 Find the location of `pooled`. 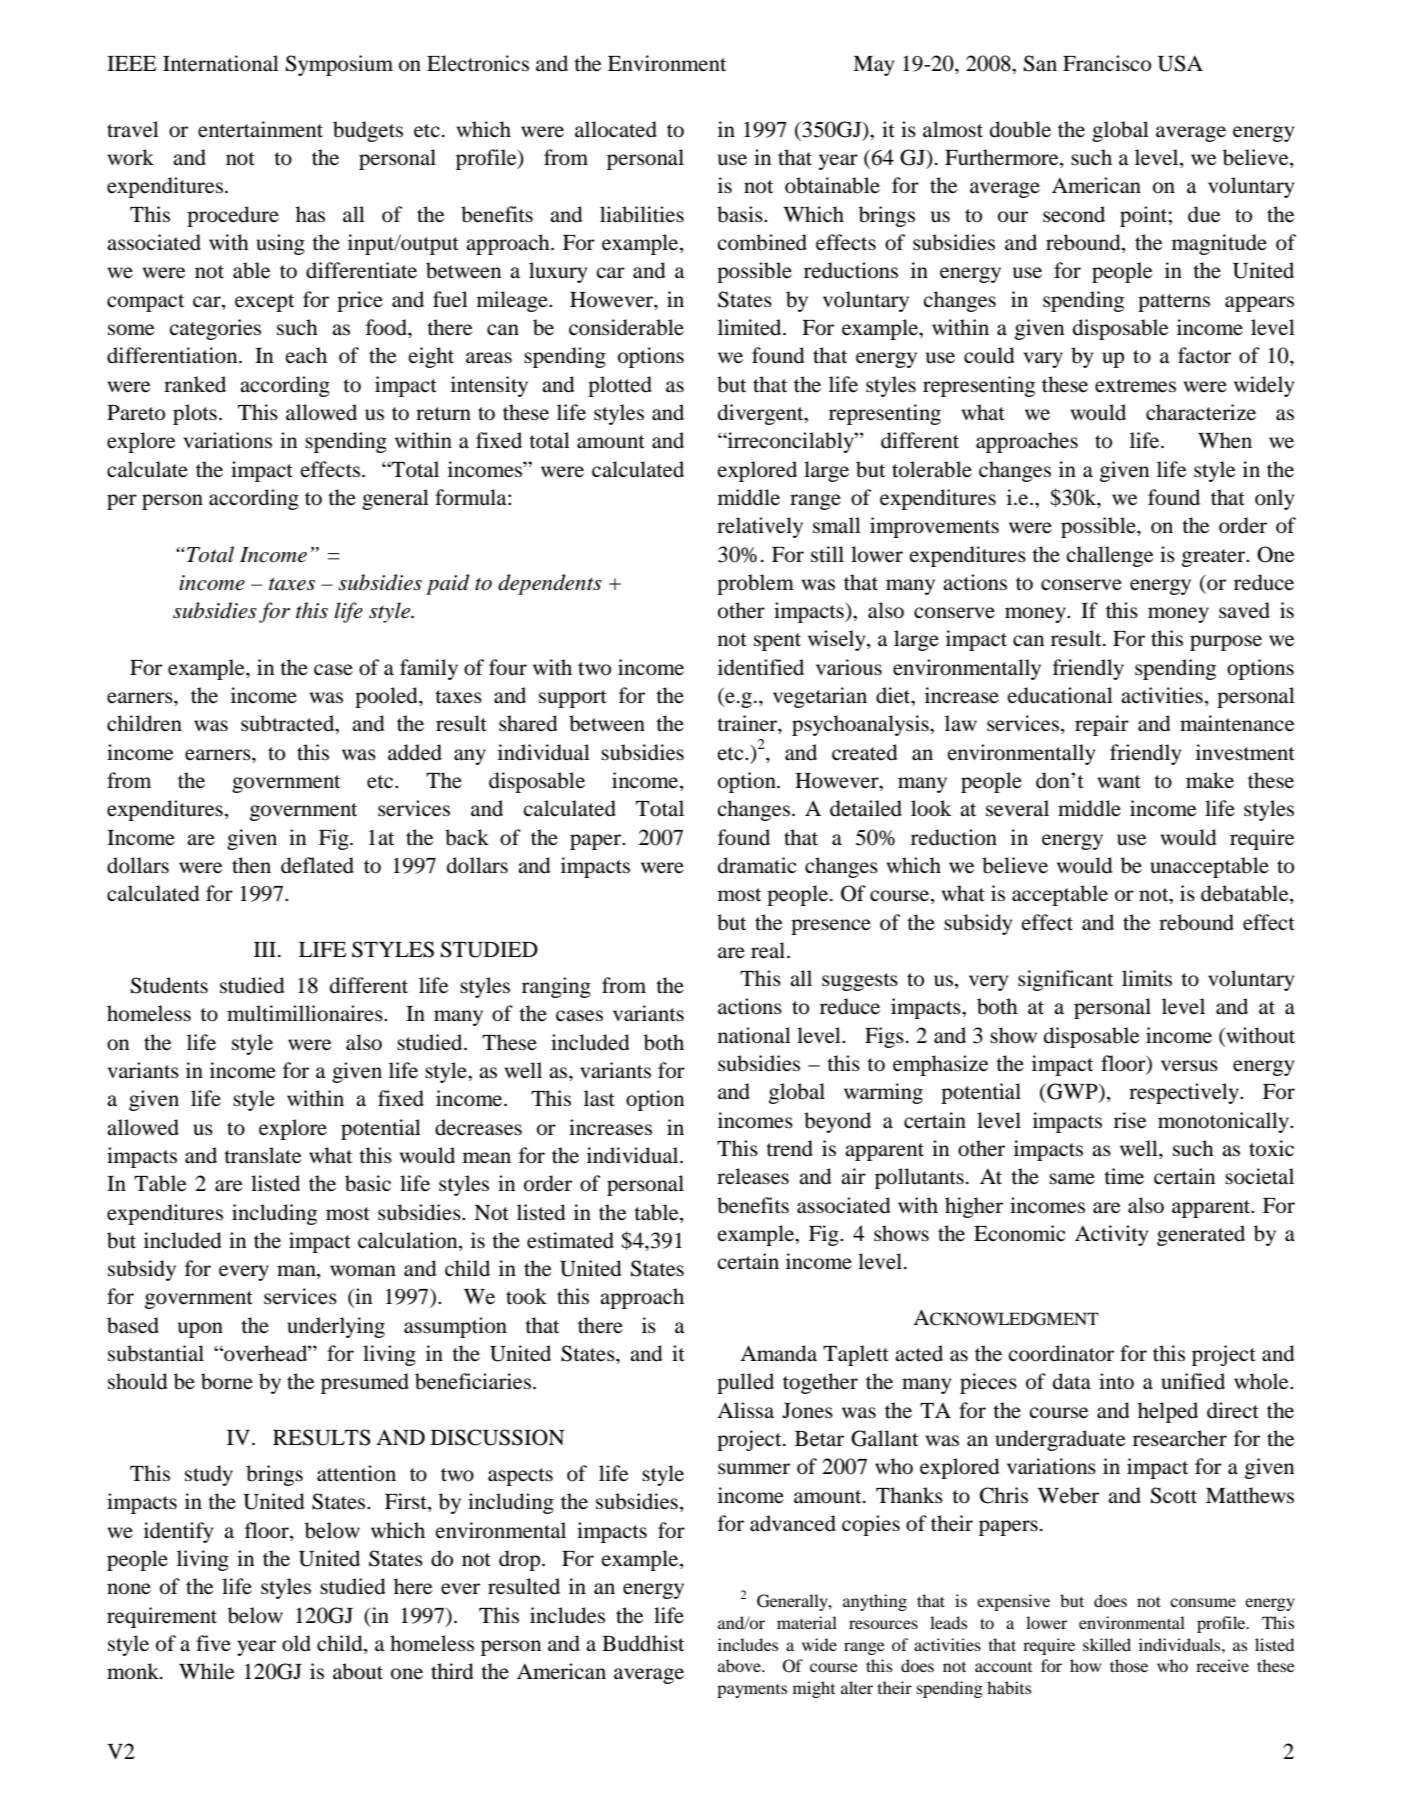

pooled is located at coordinates (387, 697).
